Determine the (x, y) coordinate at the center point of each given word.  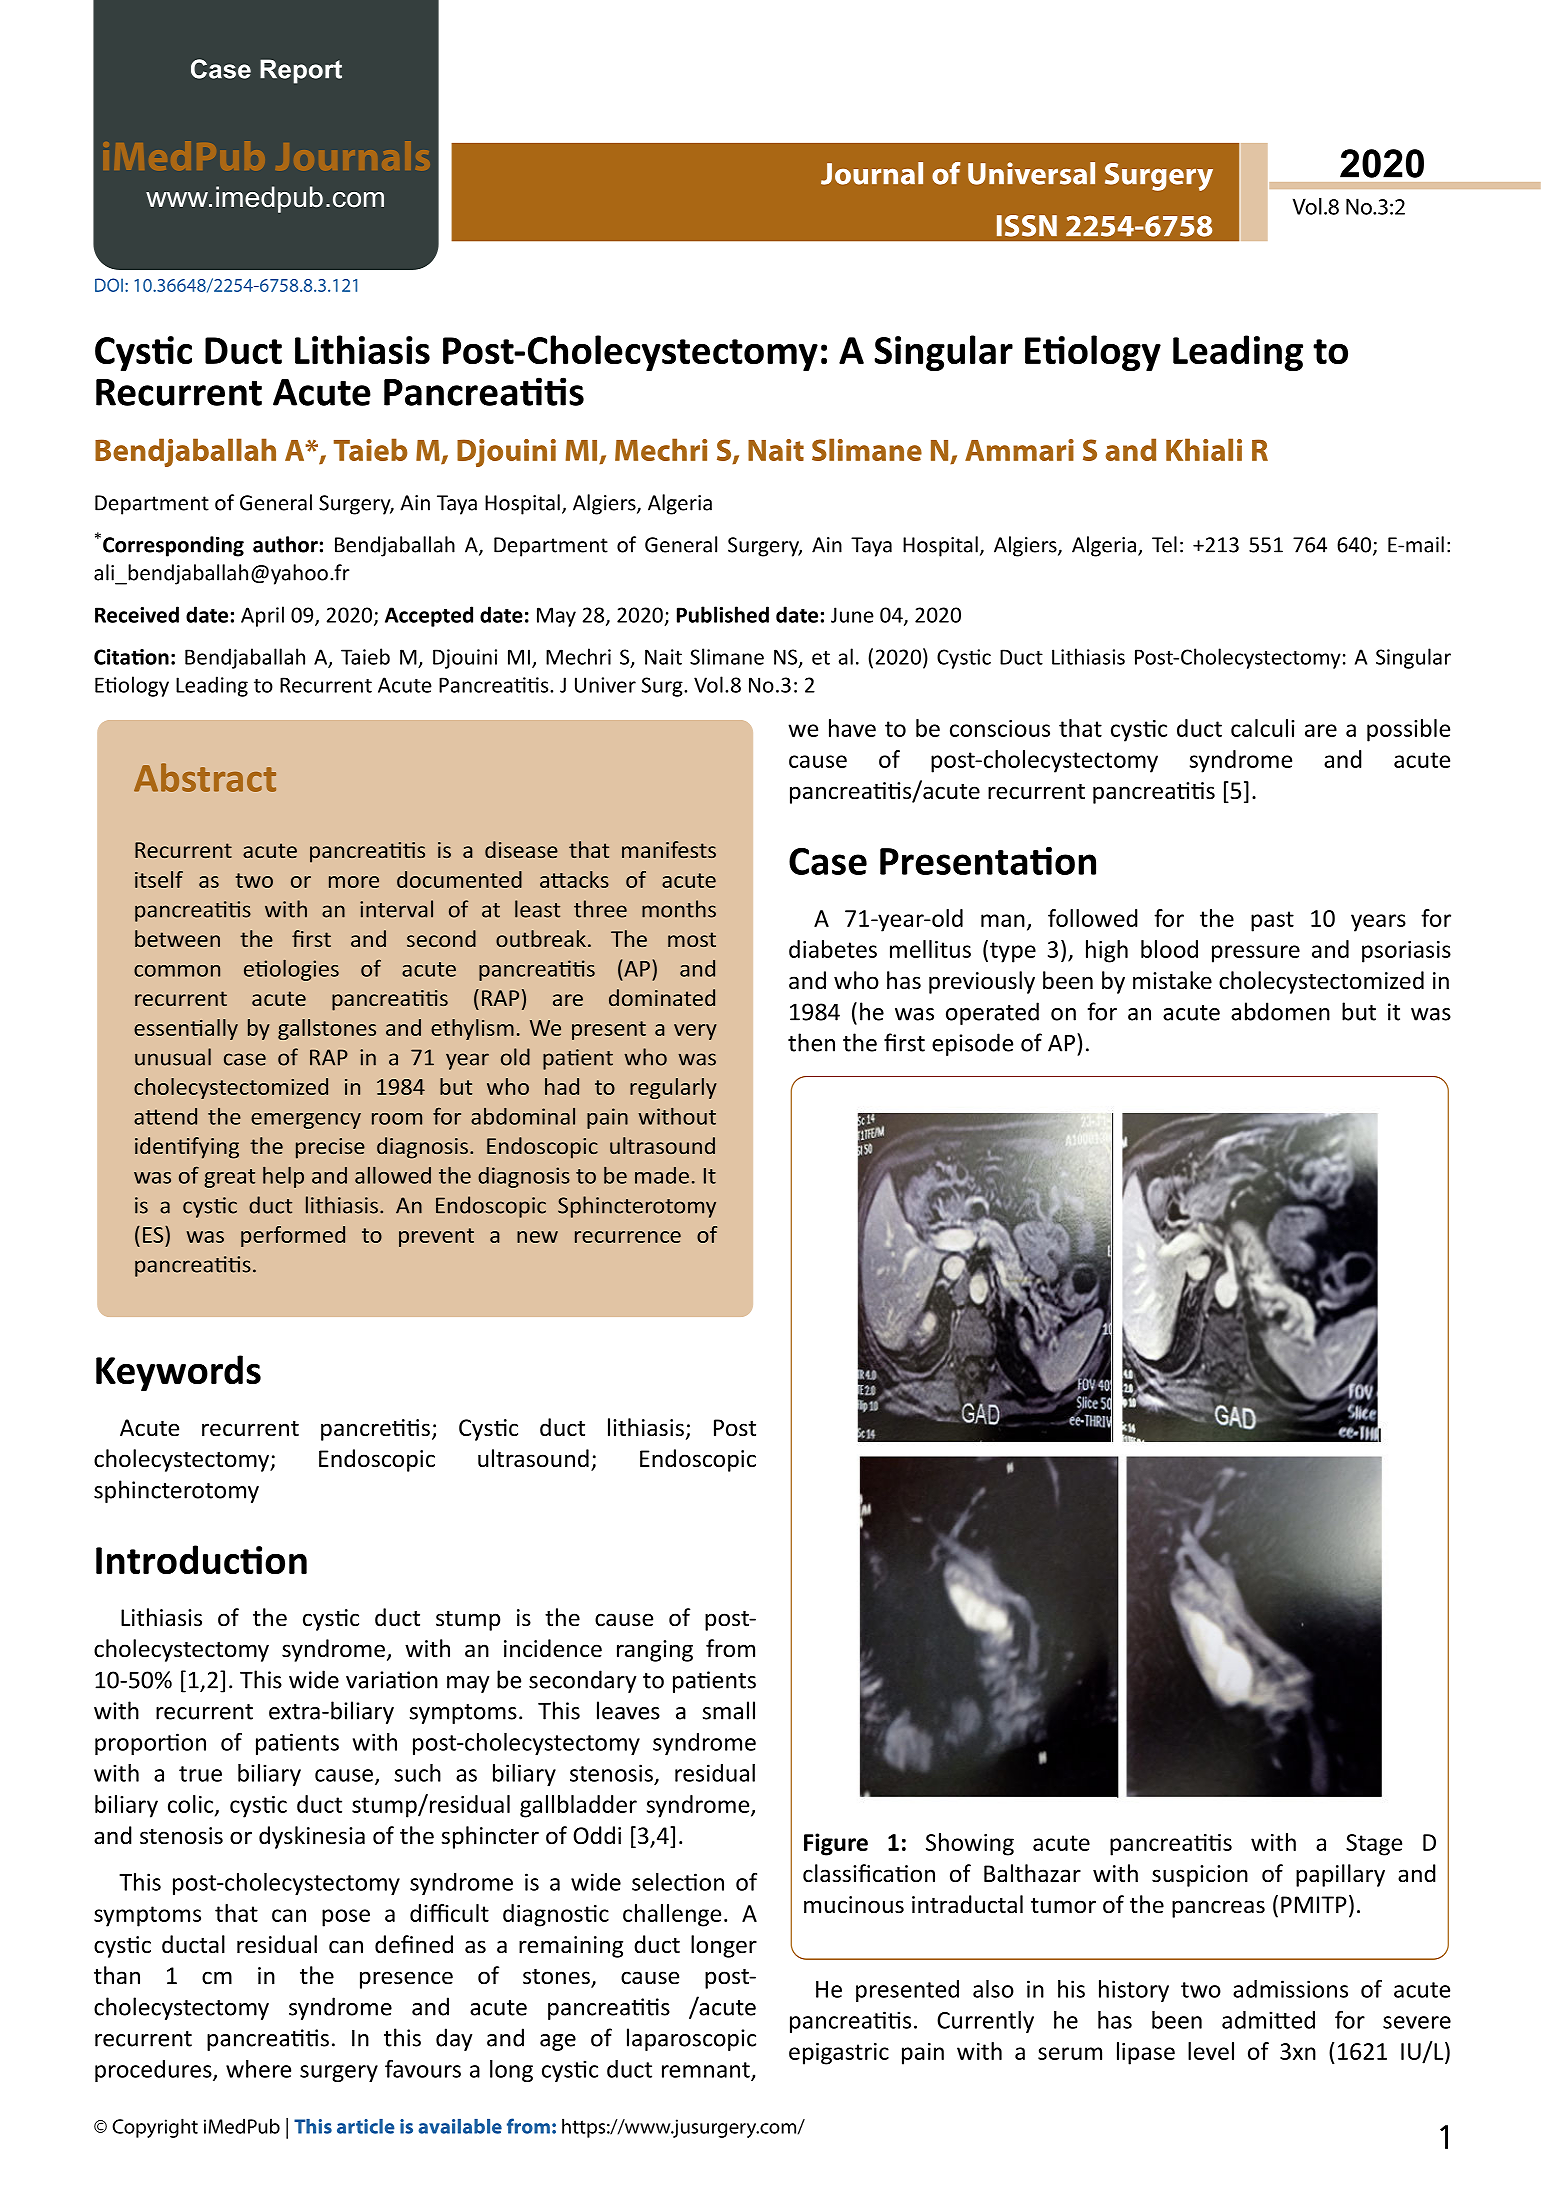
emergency (306, 1121)
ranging (655, 1651)
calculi (1263, 728)
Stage (1374, 1845)
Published (723, 614)
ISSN (1027, 226)
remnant (707, 2071)
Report (301, 71)
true (200, 1774)
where (258, 2069)
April (262, 616)
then (811, 1042)
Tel (1164, 544)
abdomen (1280, 1011)
